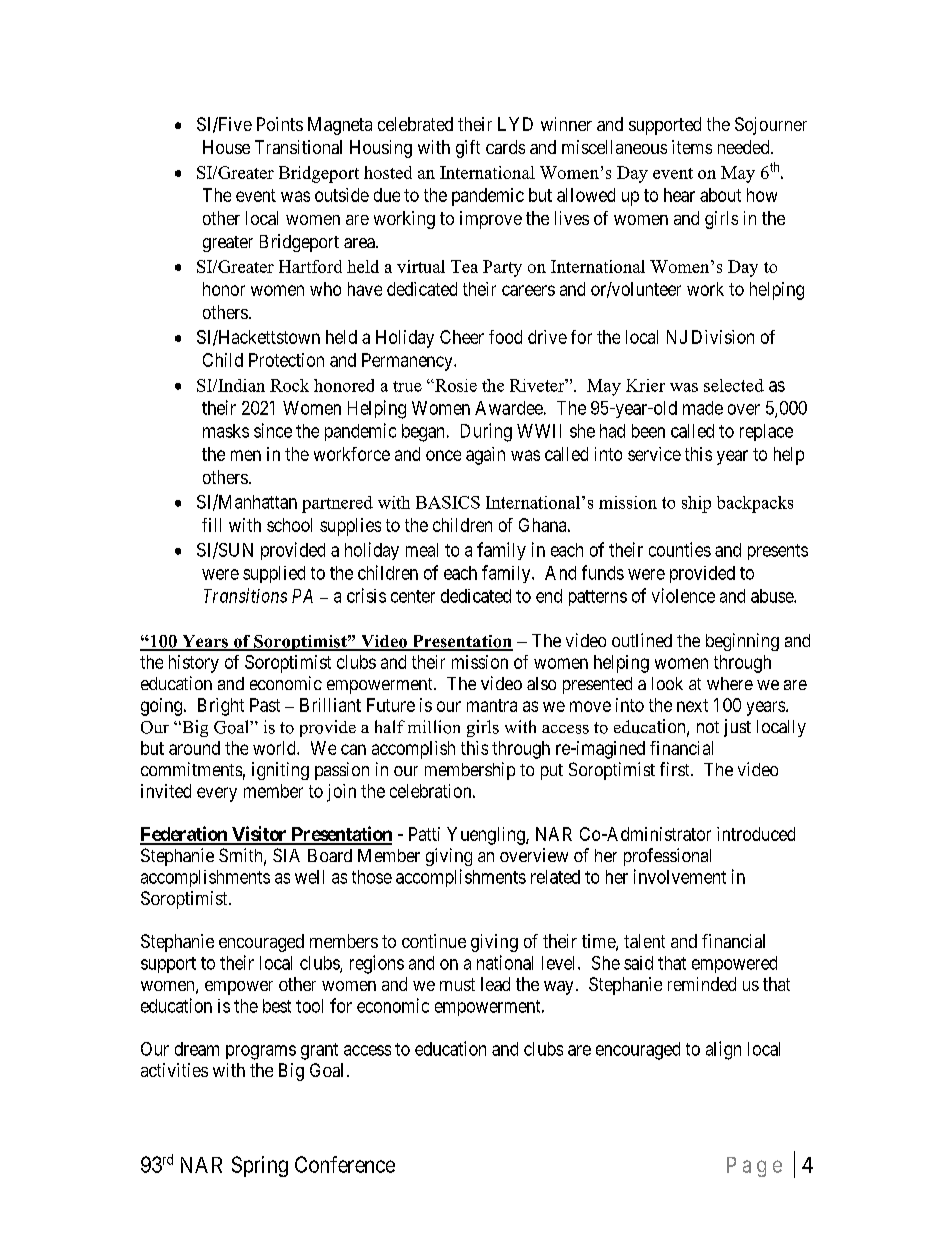  Describe the element at coordinates (742, 642) in the screenshot. I see `beginning` at that location.
